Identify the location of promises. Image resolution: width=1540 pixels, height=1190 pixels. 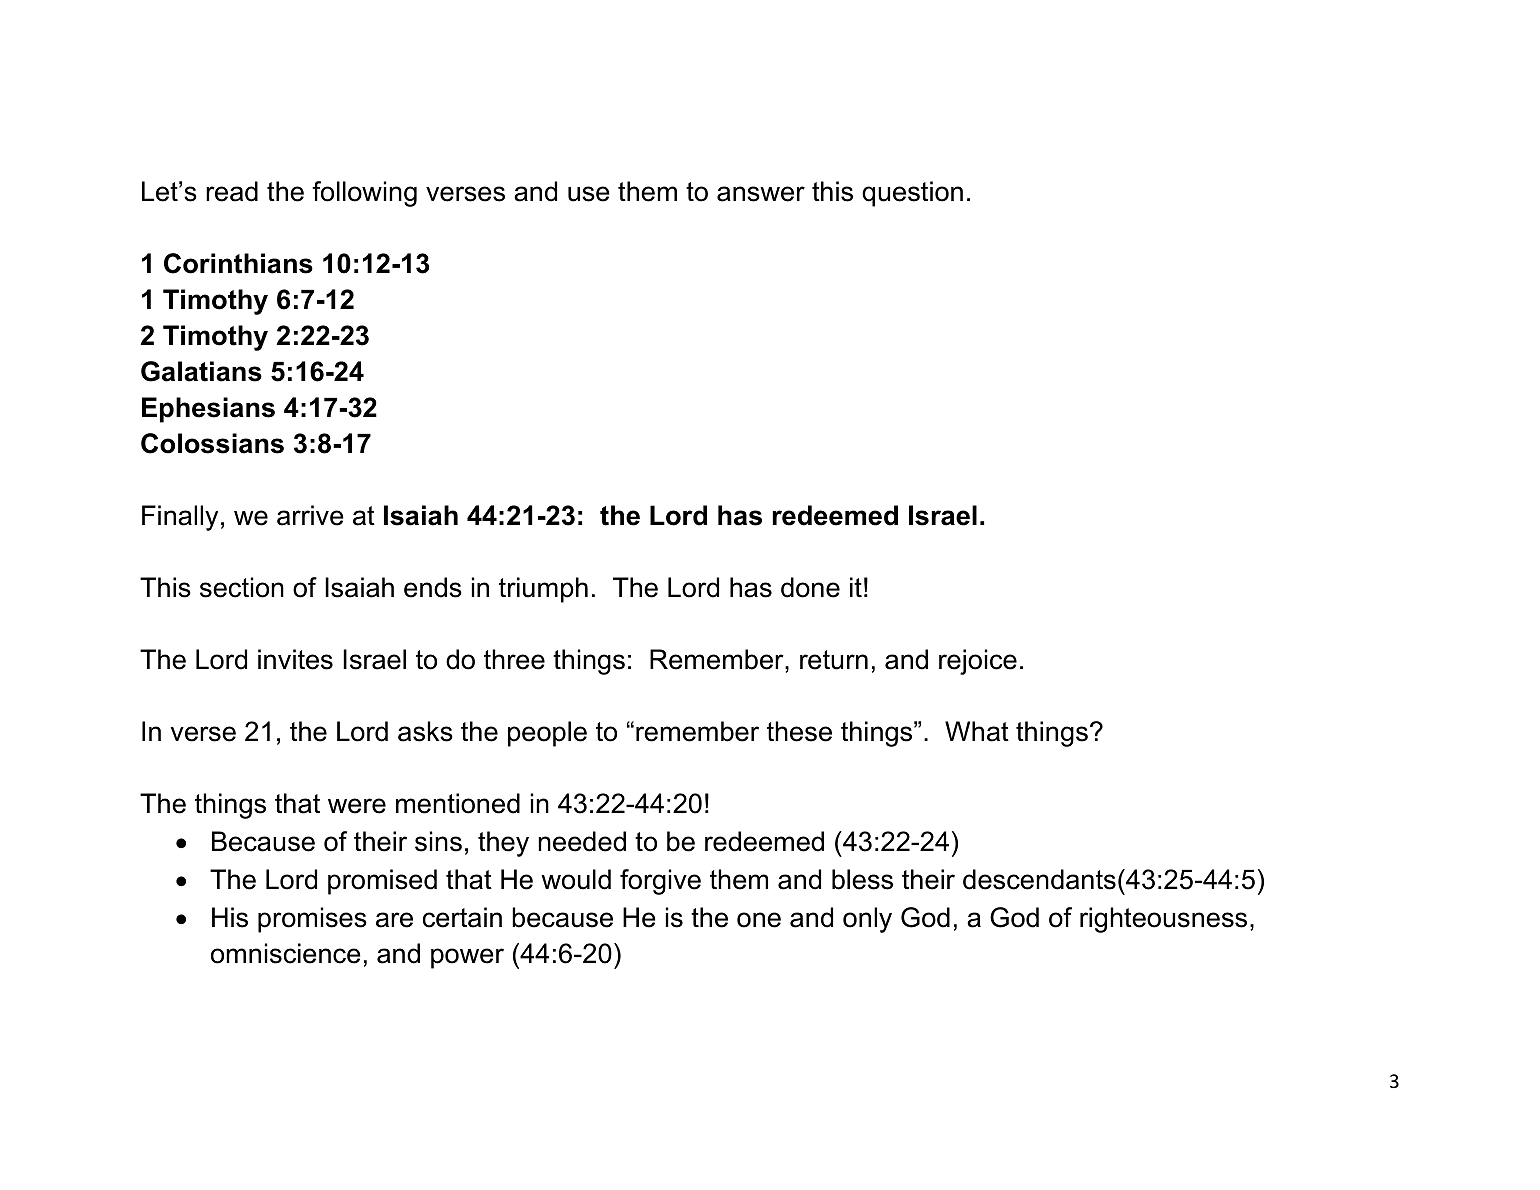
(312, 920).
